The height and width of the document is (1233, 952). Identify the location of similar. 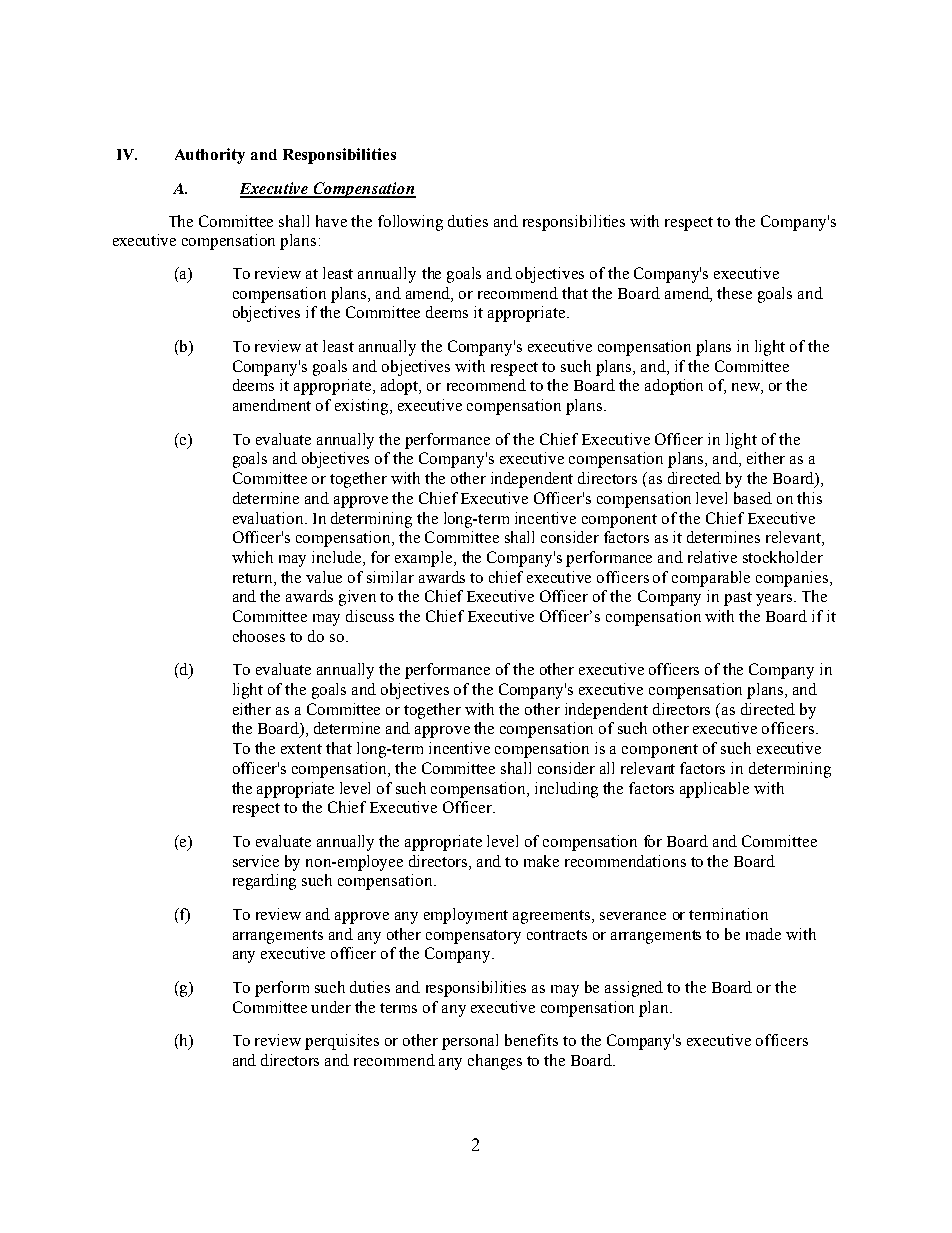
(390, 577).
